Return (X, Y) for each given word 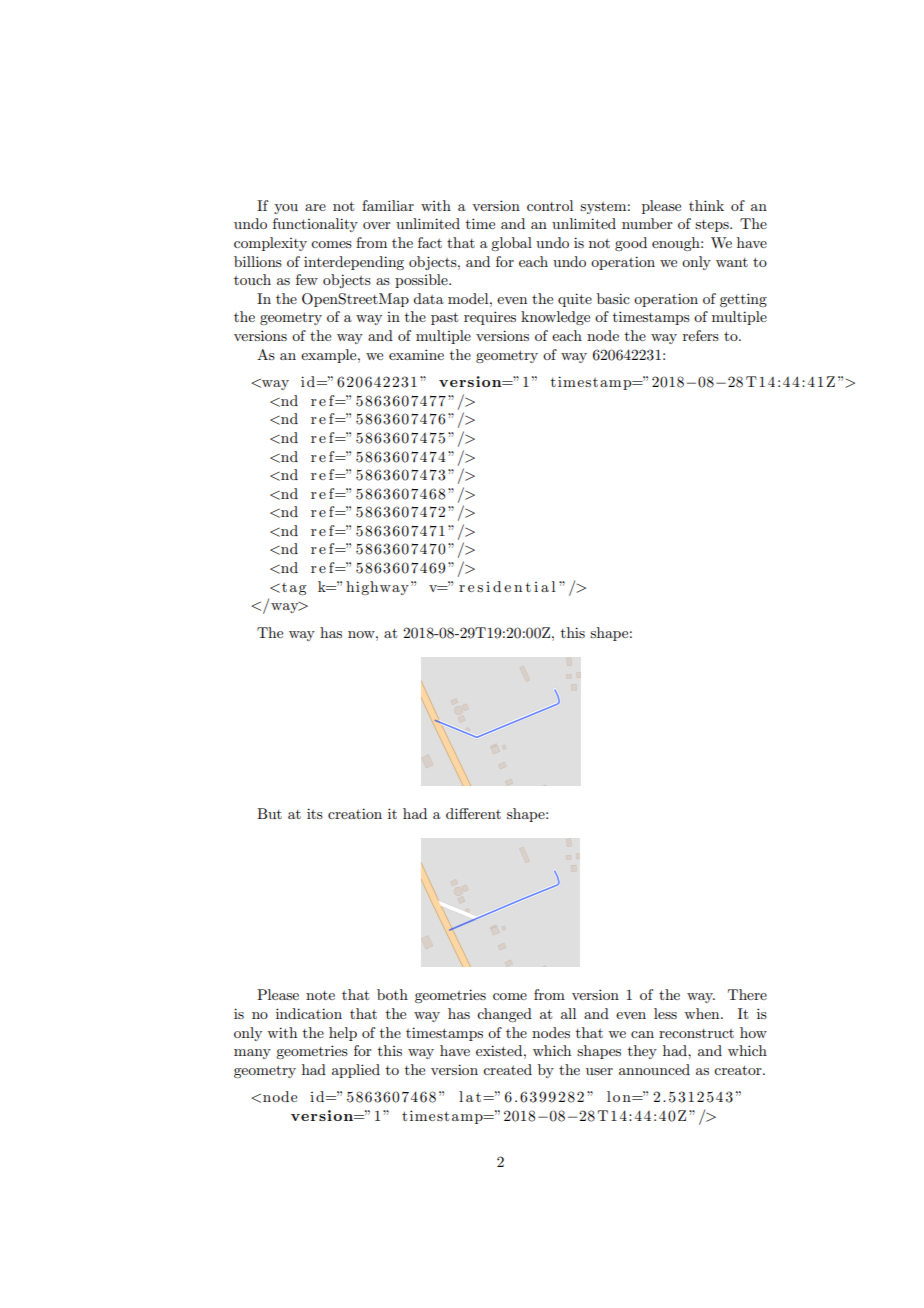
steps (713, 226)
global (511, 244)
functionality (315, 225)
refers (701, 335)
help (343, 1034)
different (473, 813)
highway (377, 588)
